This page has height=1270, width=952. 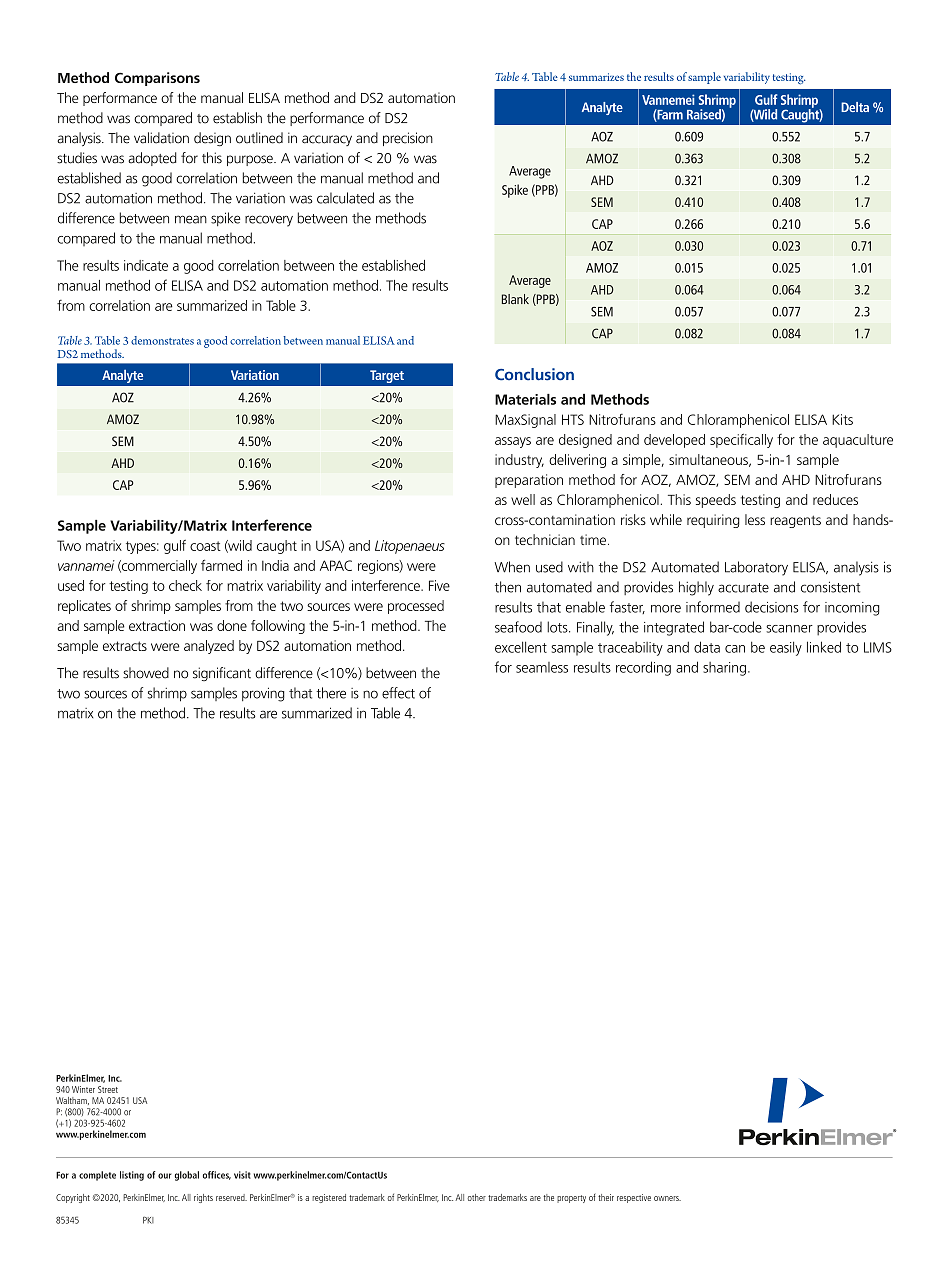 I want to click on validation, so click(x=161, y=138).
